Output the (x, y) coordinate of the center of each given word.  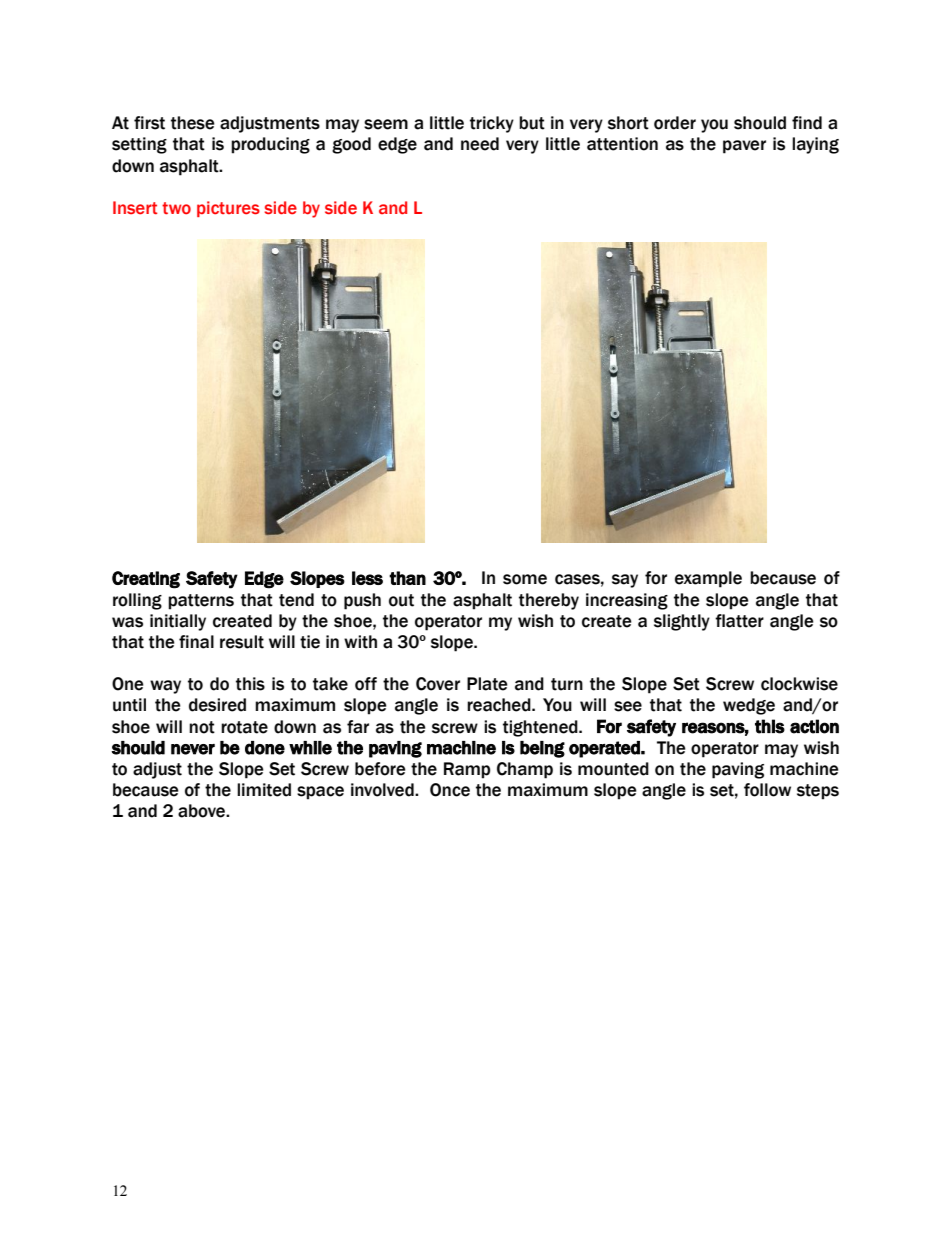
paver (744, 147)
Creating (146, 580)
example (708, 579)
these (193, 123)
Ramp (467, 770)
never (193, 749)
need (480, 144)
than (407, 578)
